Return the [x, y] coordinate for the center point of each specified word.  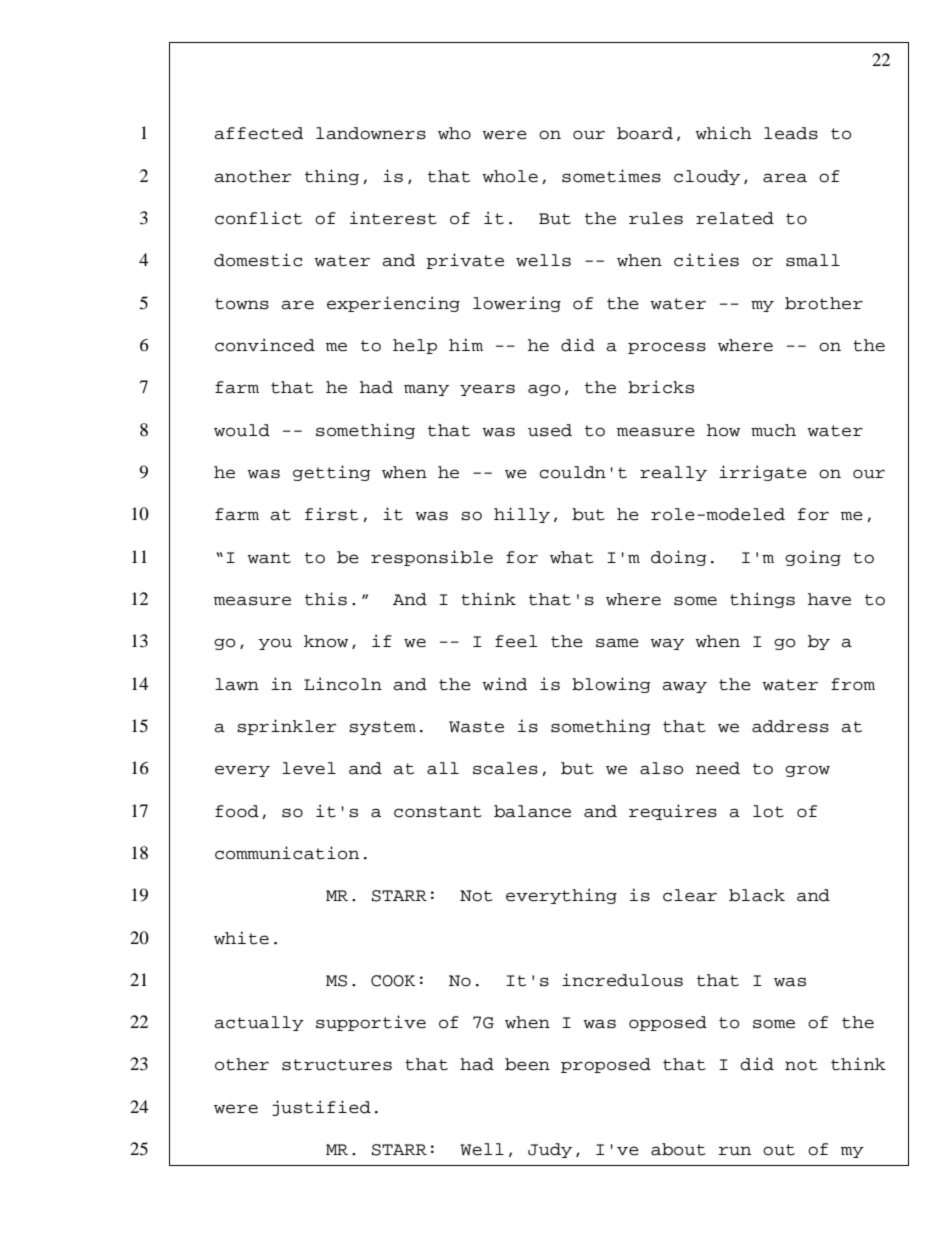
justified [321, 1108]
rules [656, 218]
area [785, 178]
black [757, 895]
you [275, 644]
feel [516, 641]
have [829, 599]
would [242, 430]
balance [532, 811]
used [550, 430]
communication [287, 853]
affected [258, 133]
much [773, 430]
